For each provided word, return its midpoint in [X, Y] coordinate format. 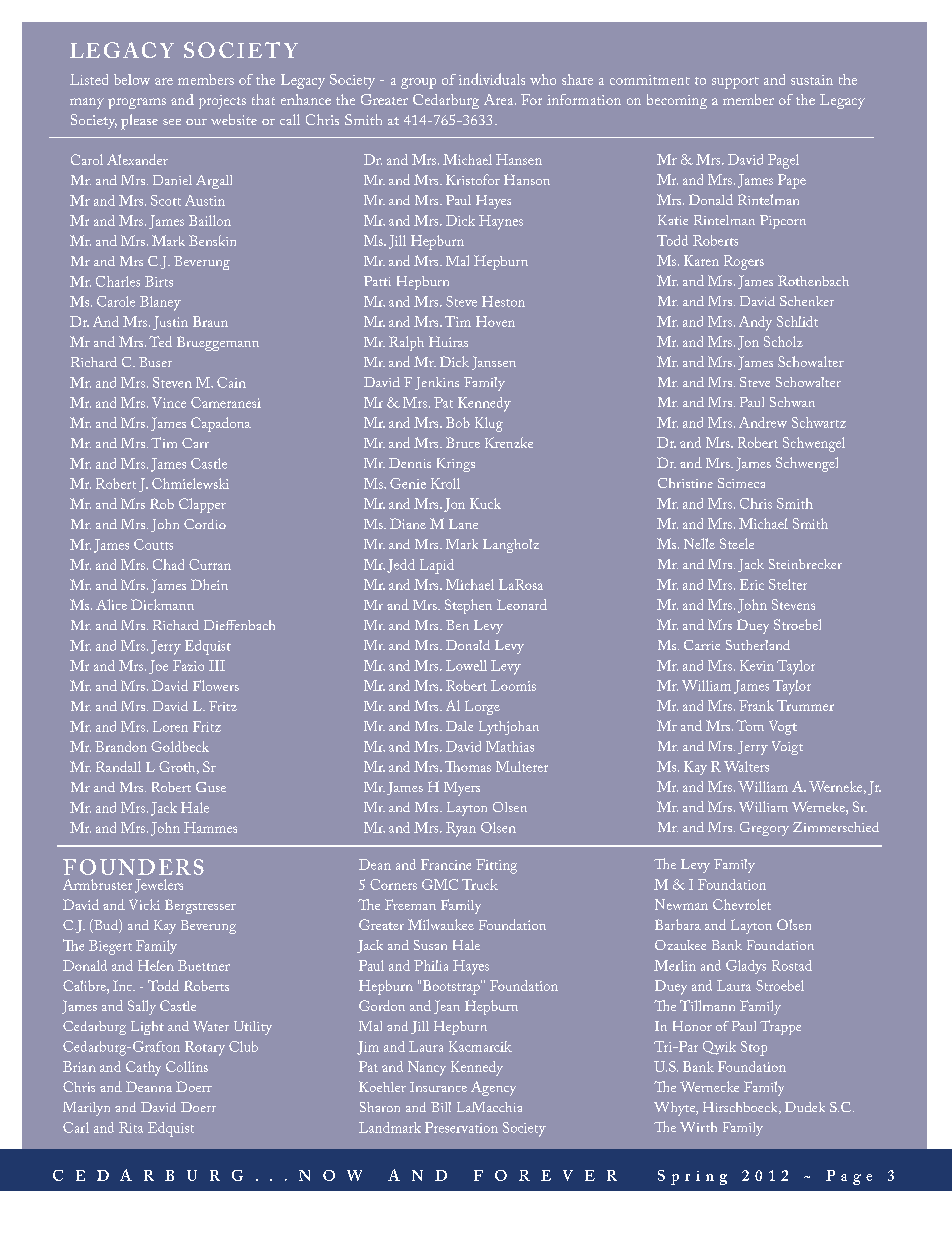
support [735, 83]
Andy [755, 323]
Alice [111, 604]
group [418, 83]
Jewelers [159, 886]
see [172, 122]
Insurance [438, 1087]
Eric [752, 584]
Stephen [468, 606]
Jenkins [437, 383]
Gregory [764, 829]
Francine [446, 864]
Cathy [143, 1068]
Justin [170, 323]
